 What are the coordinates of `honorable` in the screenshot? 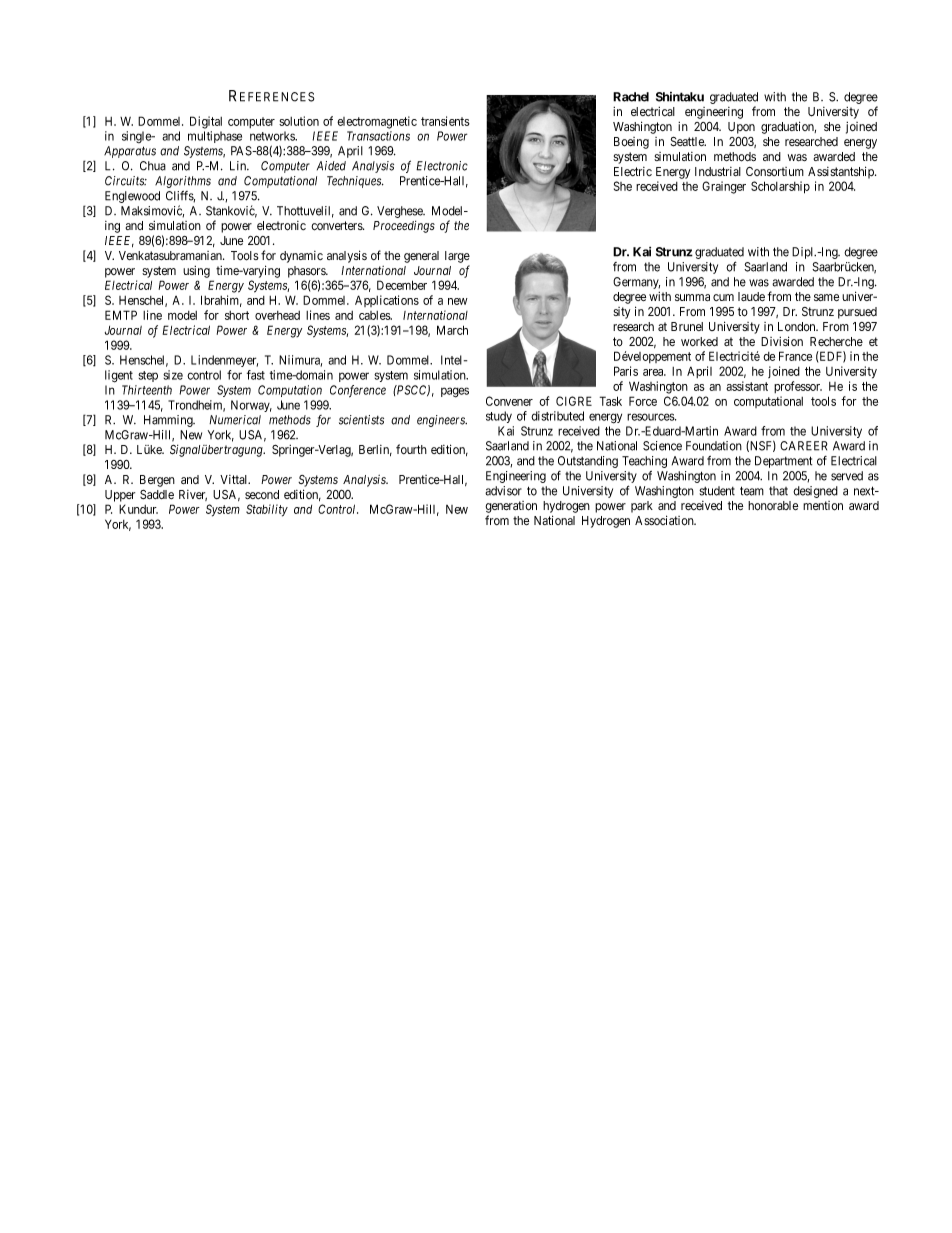 It's located at (773, 506).
